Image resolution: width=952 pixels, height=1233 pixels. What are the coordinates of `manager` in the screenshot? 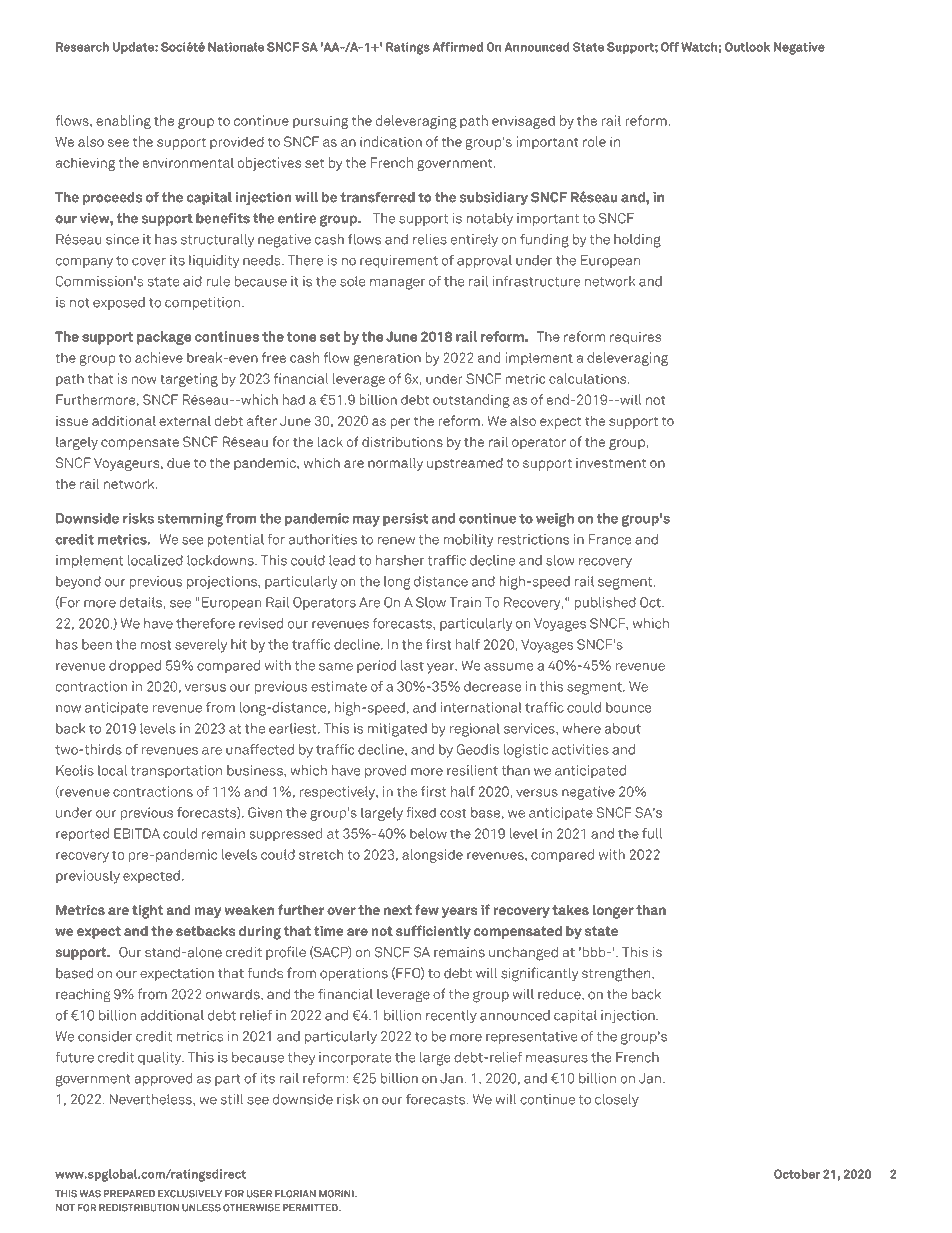 It's located at (397, 284).
